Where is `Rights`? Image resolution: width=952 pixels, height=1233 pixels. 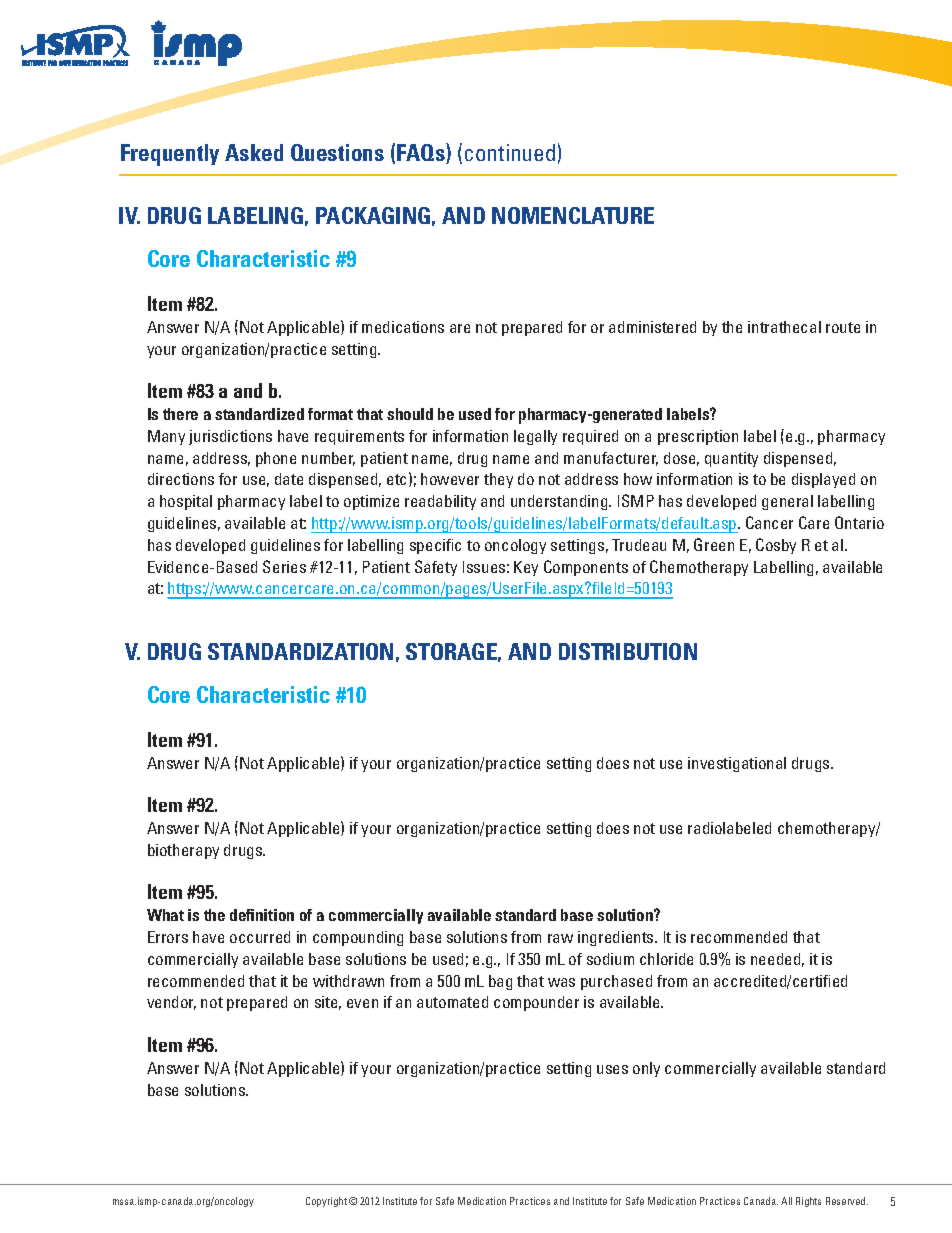 Rights is located at coordinates (808, 1202).
